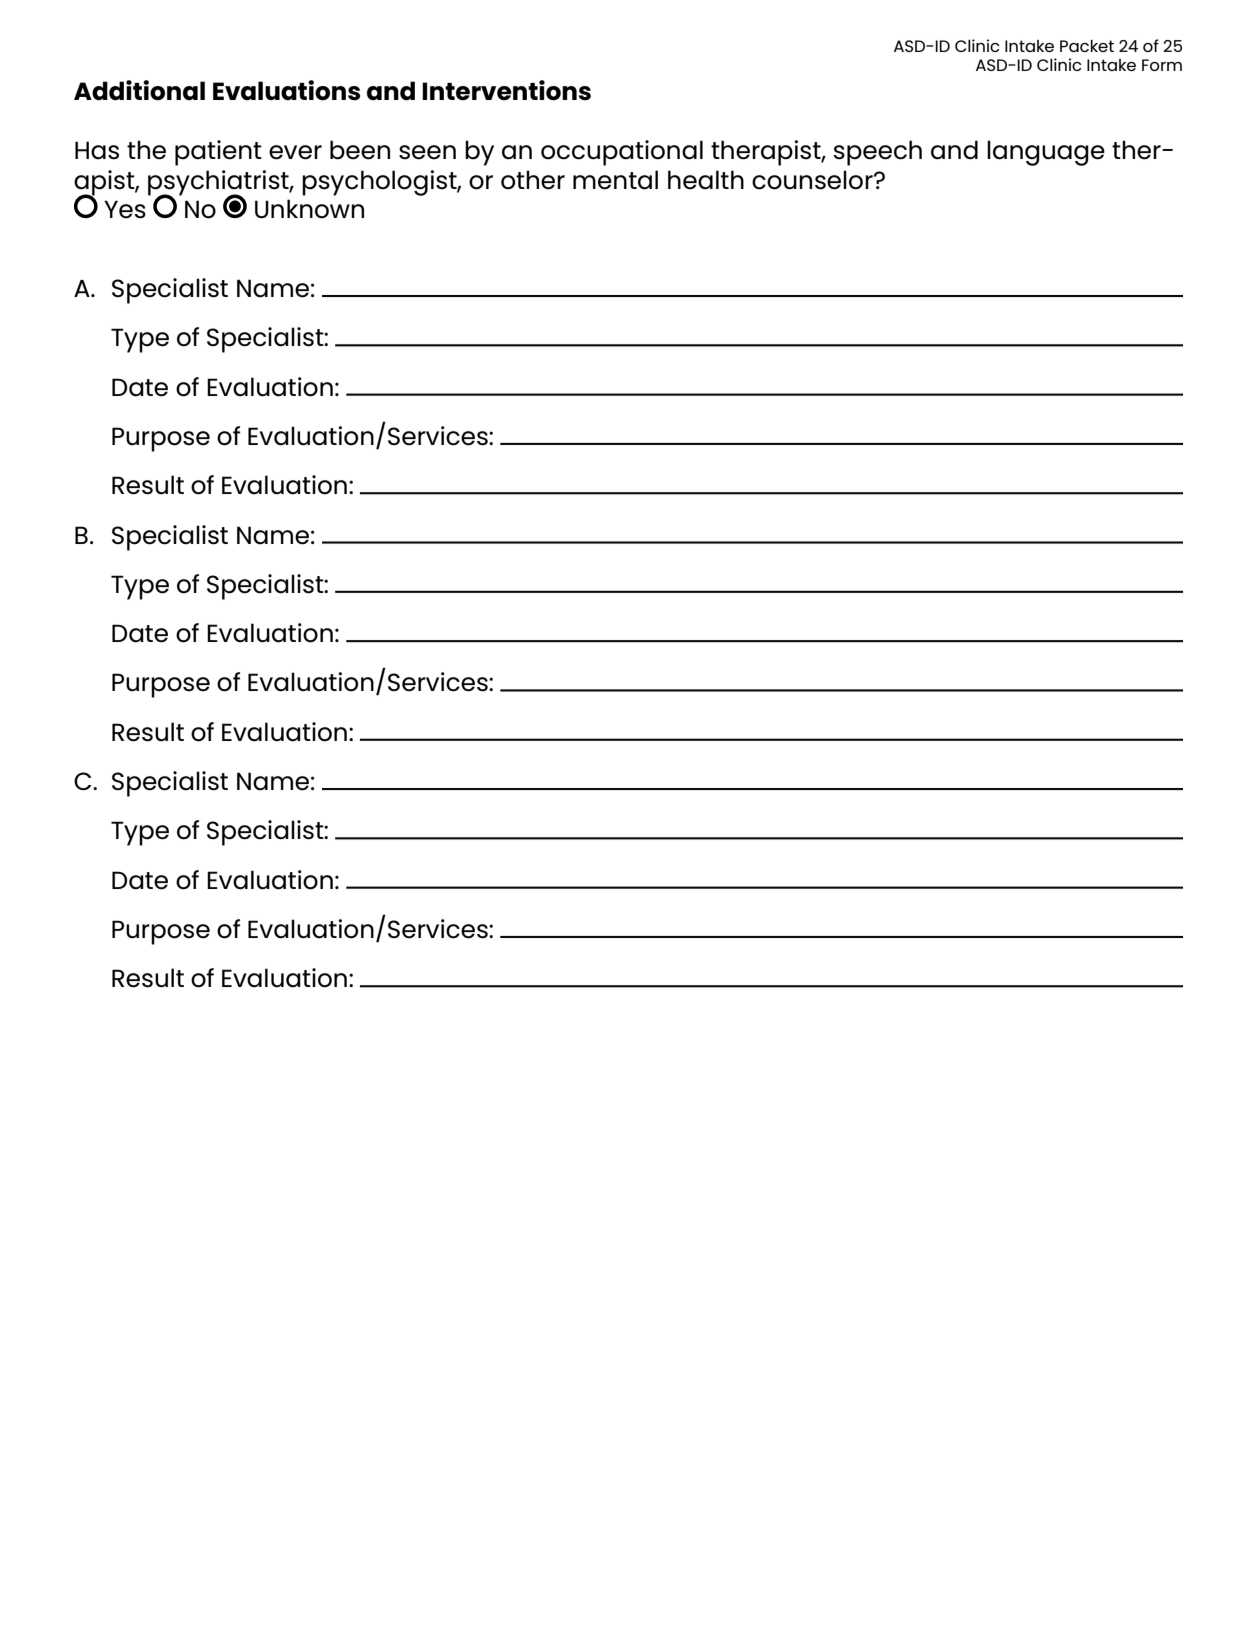 This document has height=1627, width=1257. What do you see at coordinates (622, 153) in the document?
I see `occupational` at bounding box center [622, 153].
